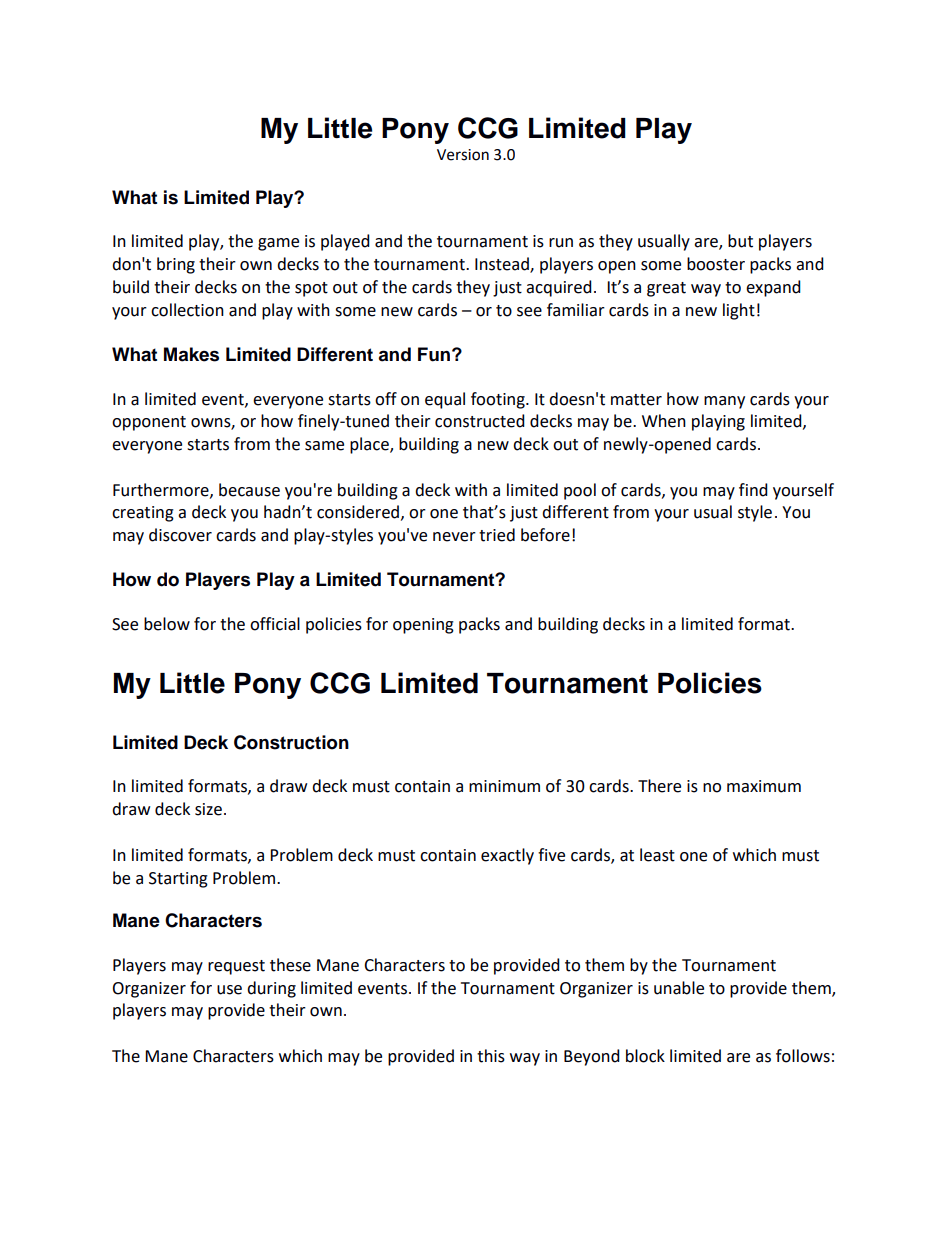  What do you see at coordinates (753, 490) in the screenshot?
I see `find` at bounding box center [753, 490].
